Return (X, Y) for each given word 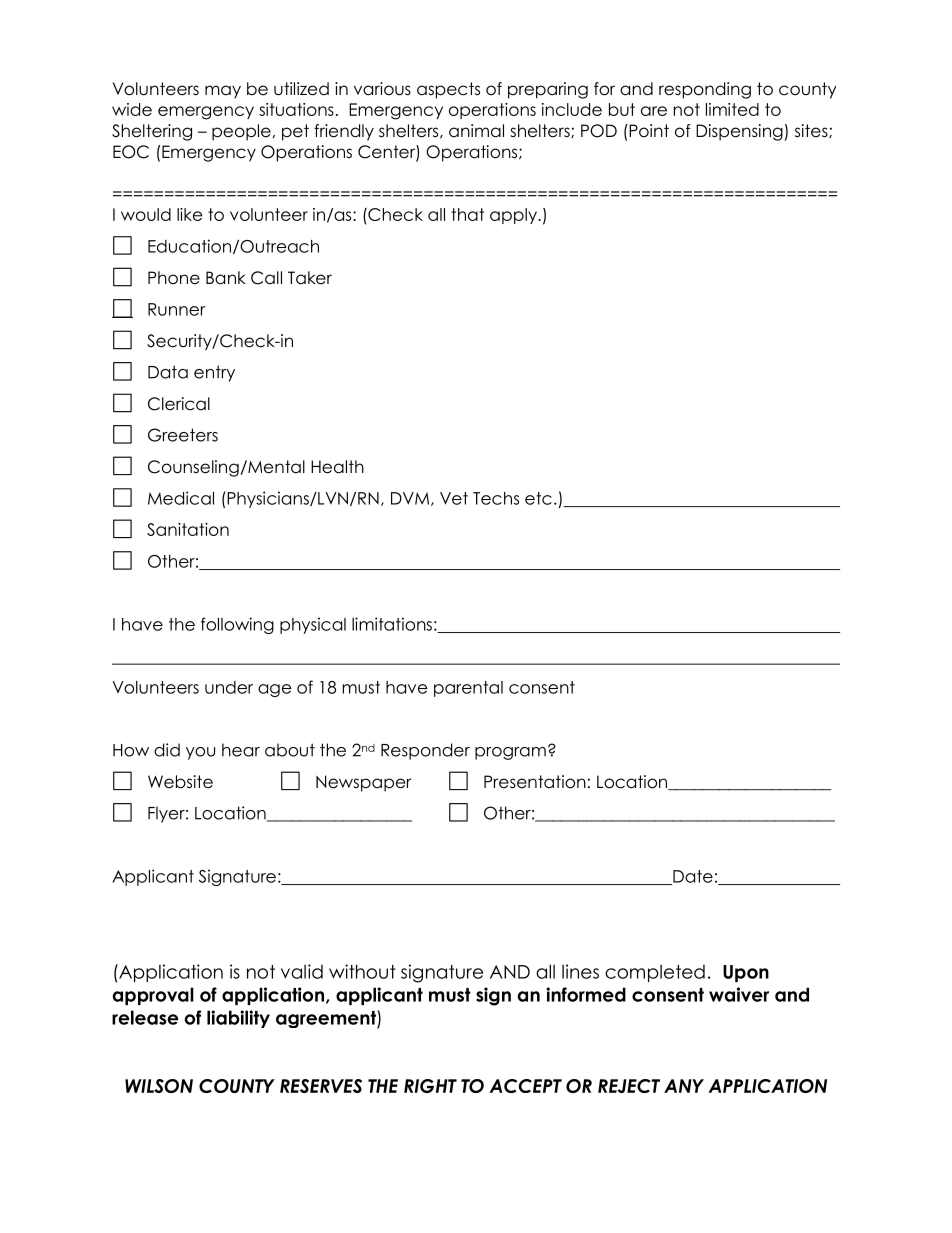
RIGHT (430, 1086)
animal (476, 131)
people (241, 132)
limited (732, 109)
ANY (684, 1086)
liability (238, 1019)
